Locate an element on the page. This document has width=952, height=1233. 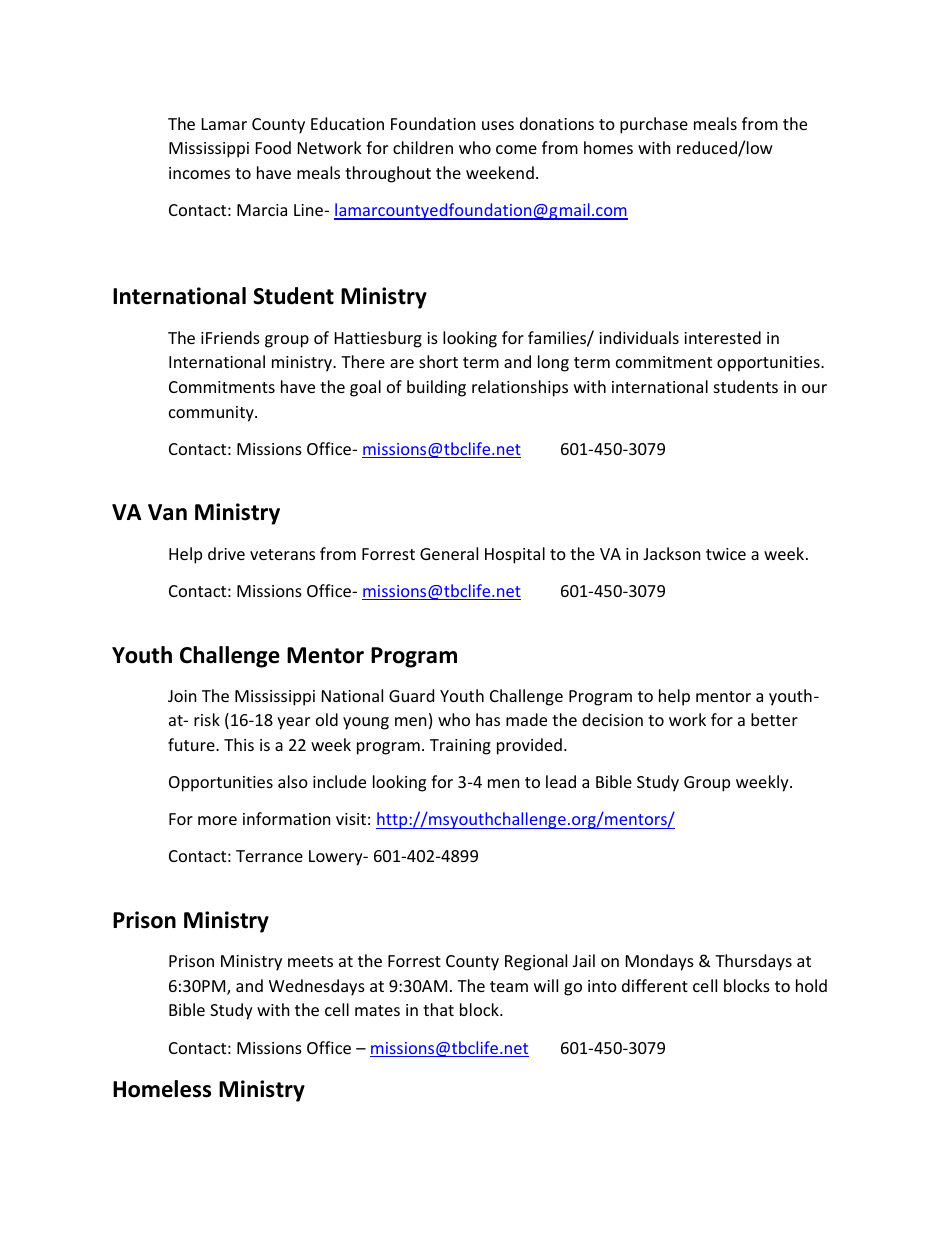
interested is located at coordinates (722, 337).
